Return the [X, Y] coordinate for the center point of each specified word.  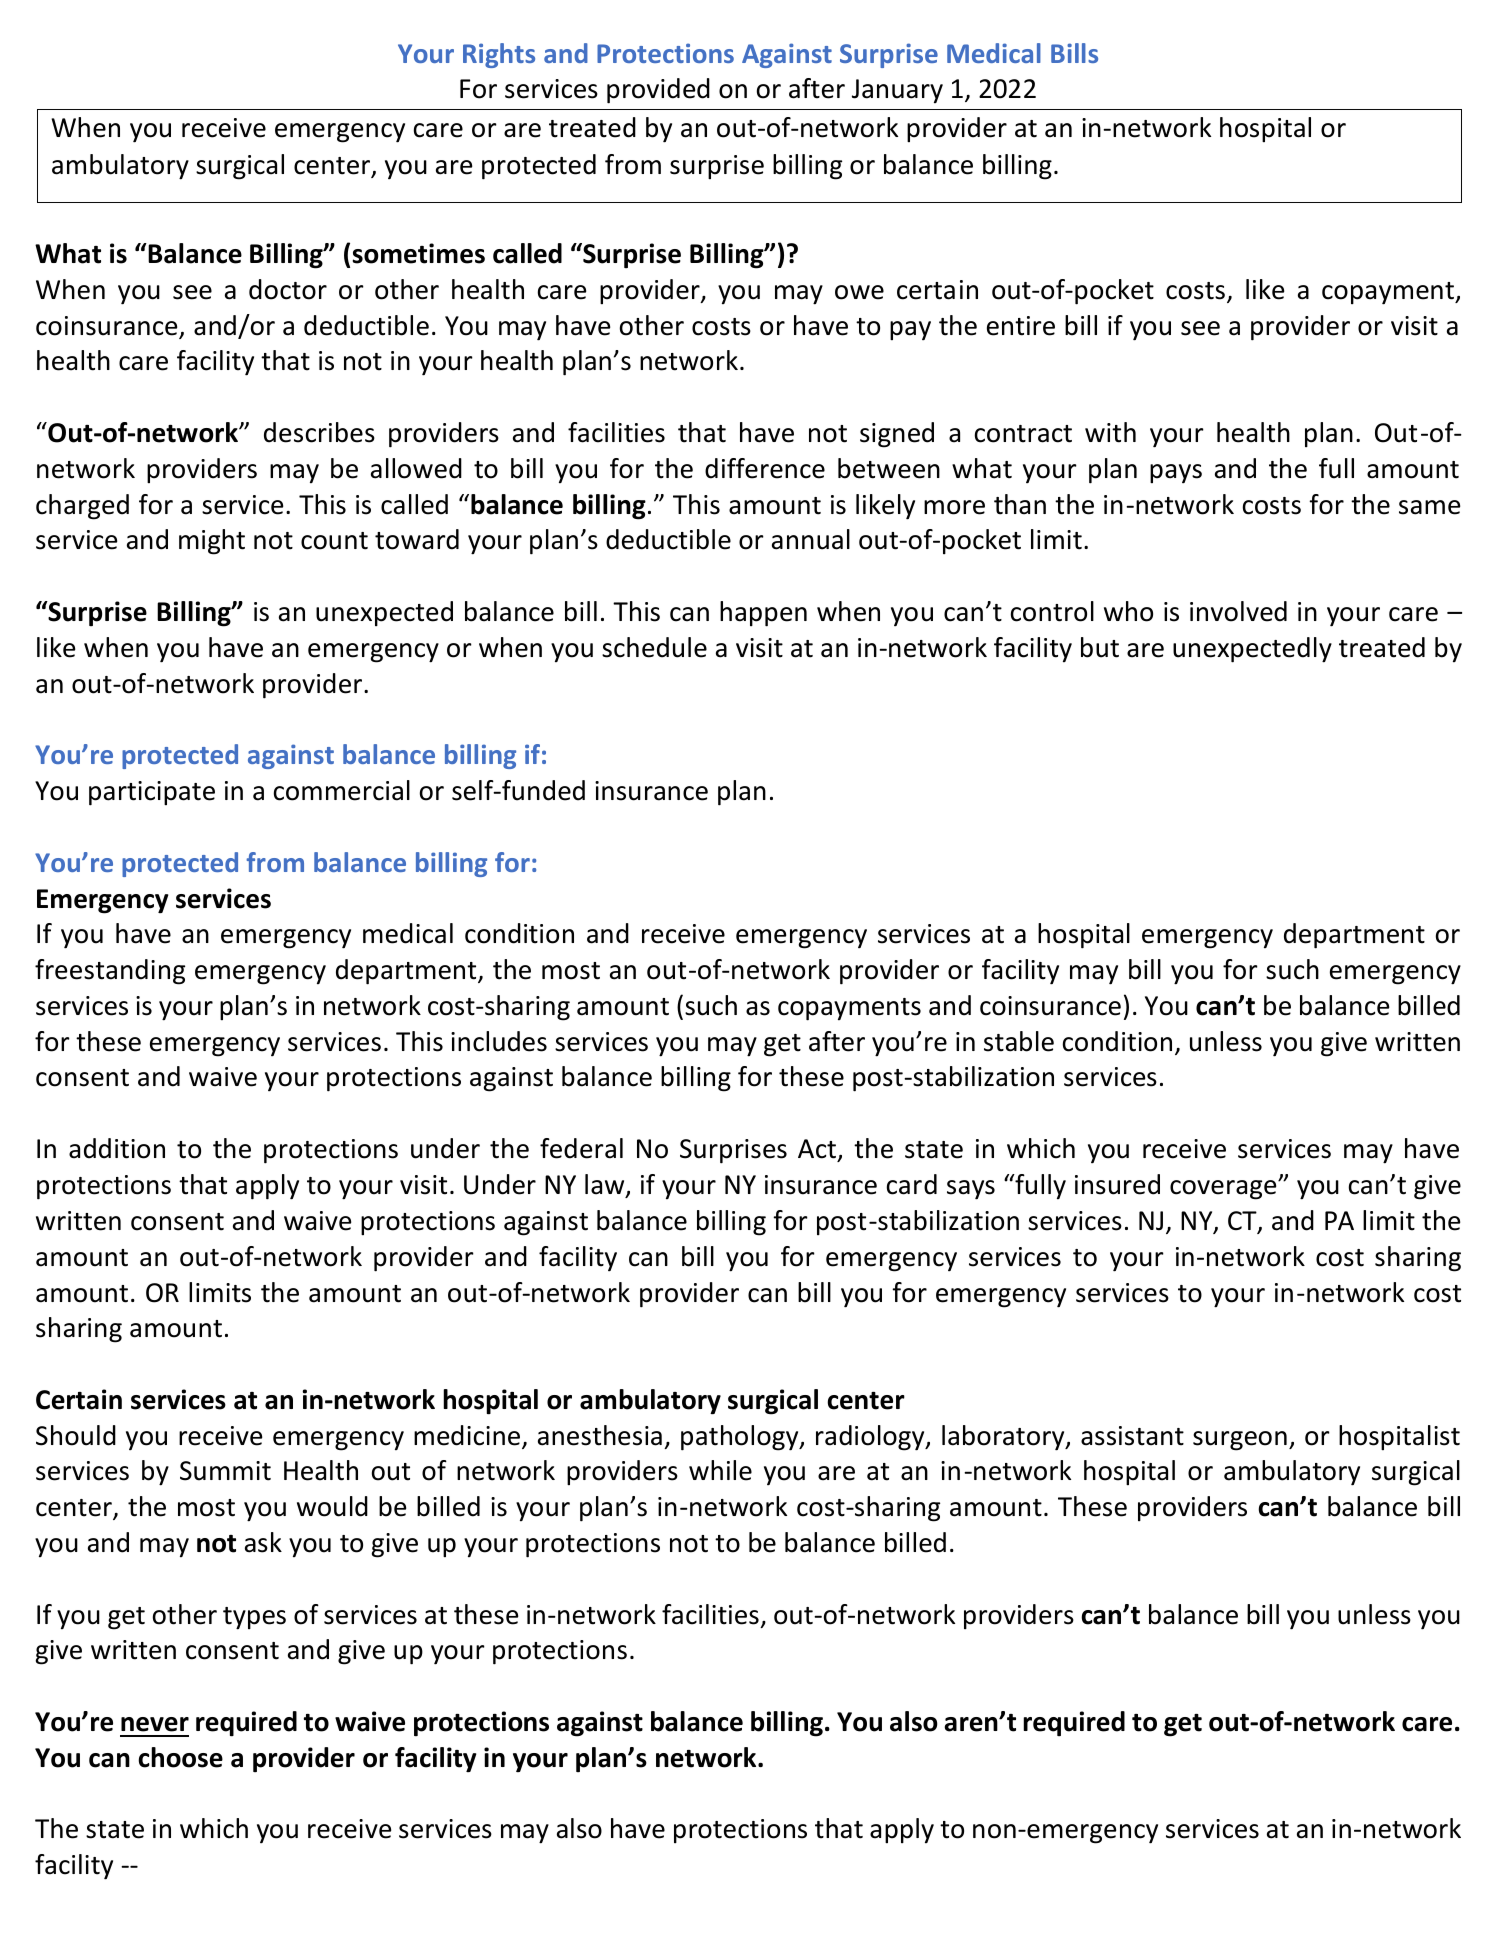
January [897, 91]
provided [658, 91]
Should [76, 1435]
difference [765, 468]
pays [1176, 474]
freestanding [110, 972]
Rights [499, 55]
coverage [1224, 1190]
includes [499, 1041]
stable [1019, 1041]
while [720, 1470]
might [212, 542]
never [155, 1724]
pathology [741, 1438]
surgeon [1240, 1441]
